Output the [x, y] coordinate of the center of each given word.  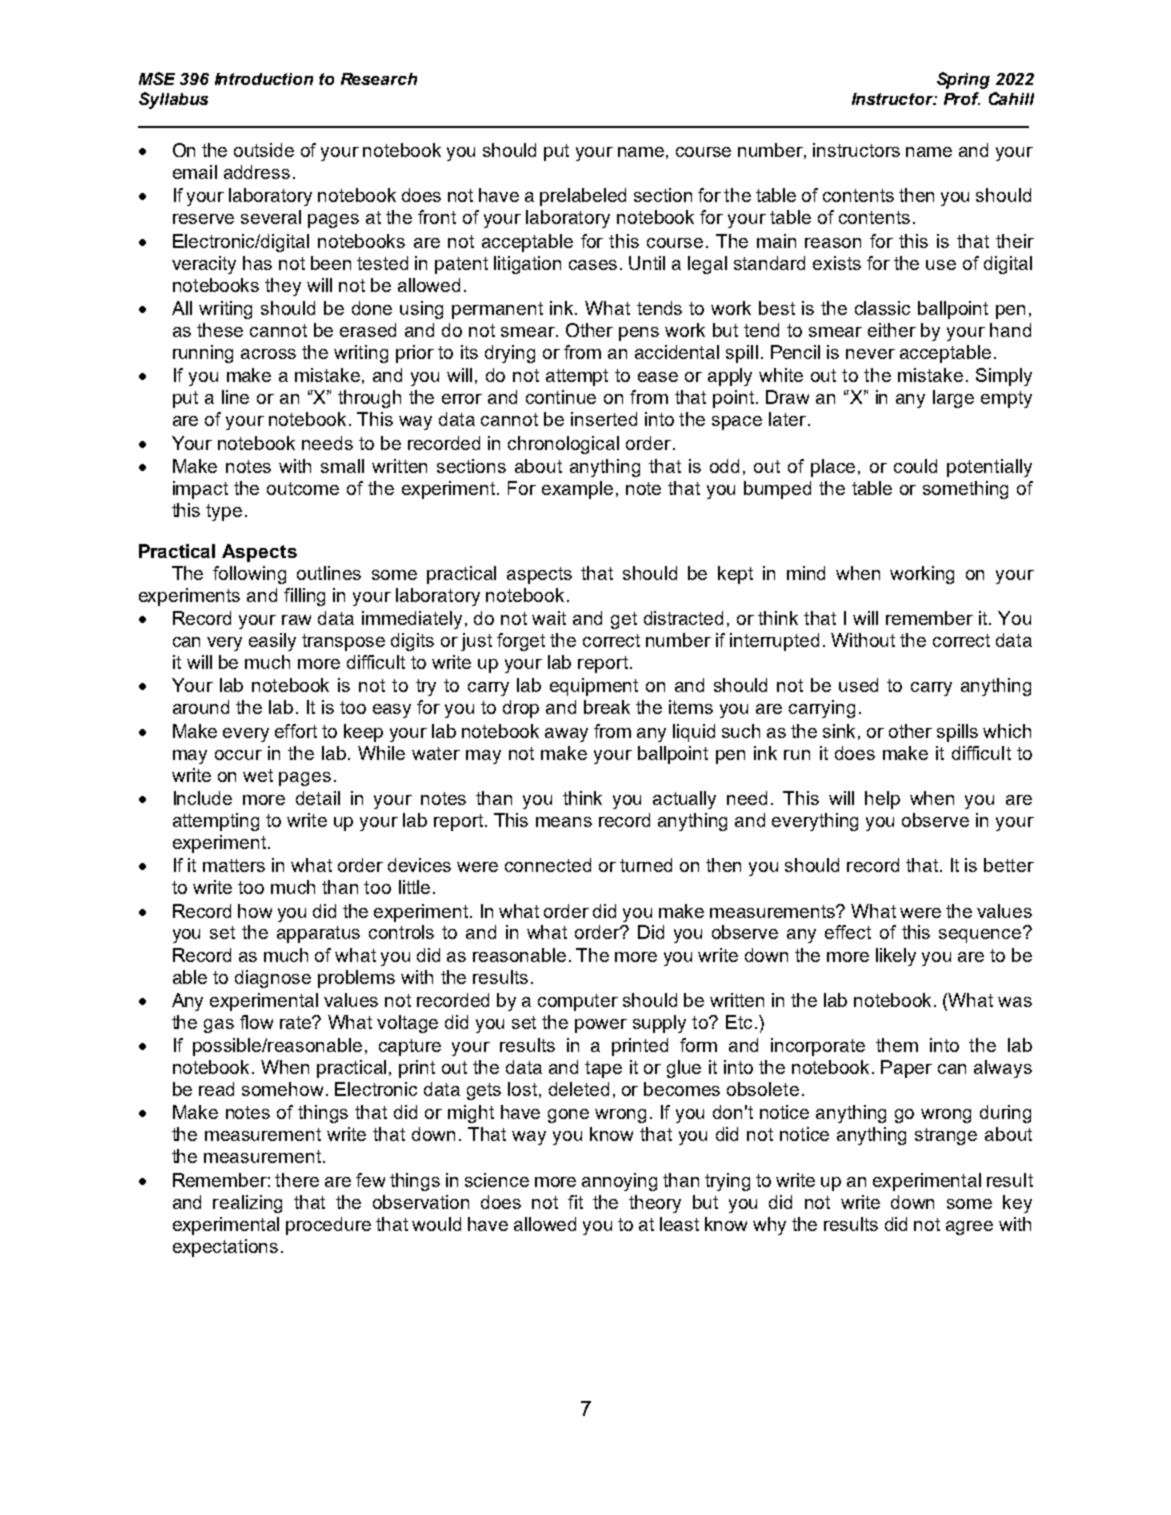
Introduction [264, 79]
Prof [962, 98]
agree [969, 1228]
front [437, 217]
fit [575, 1202]
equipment [594, 687]
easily [272, 642]
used [858, 685]
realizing [247, 1204]
